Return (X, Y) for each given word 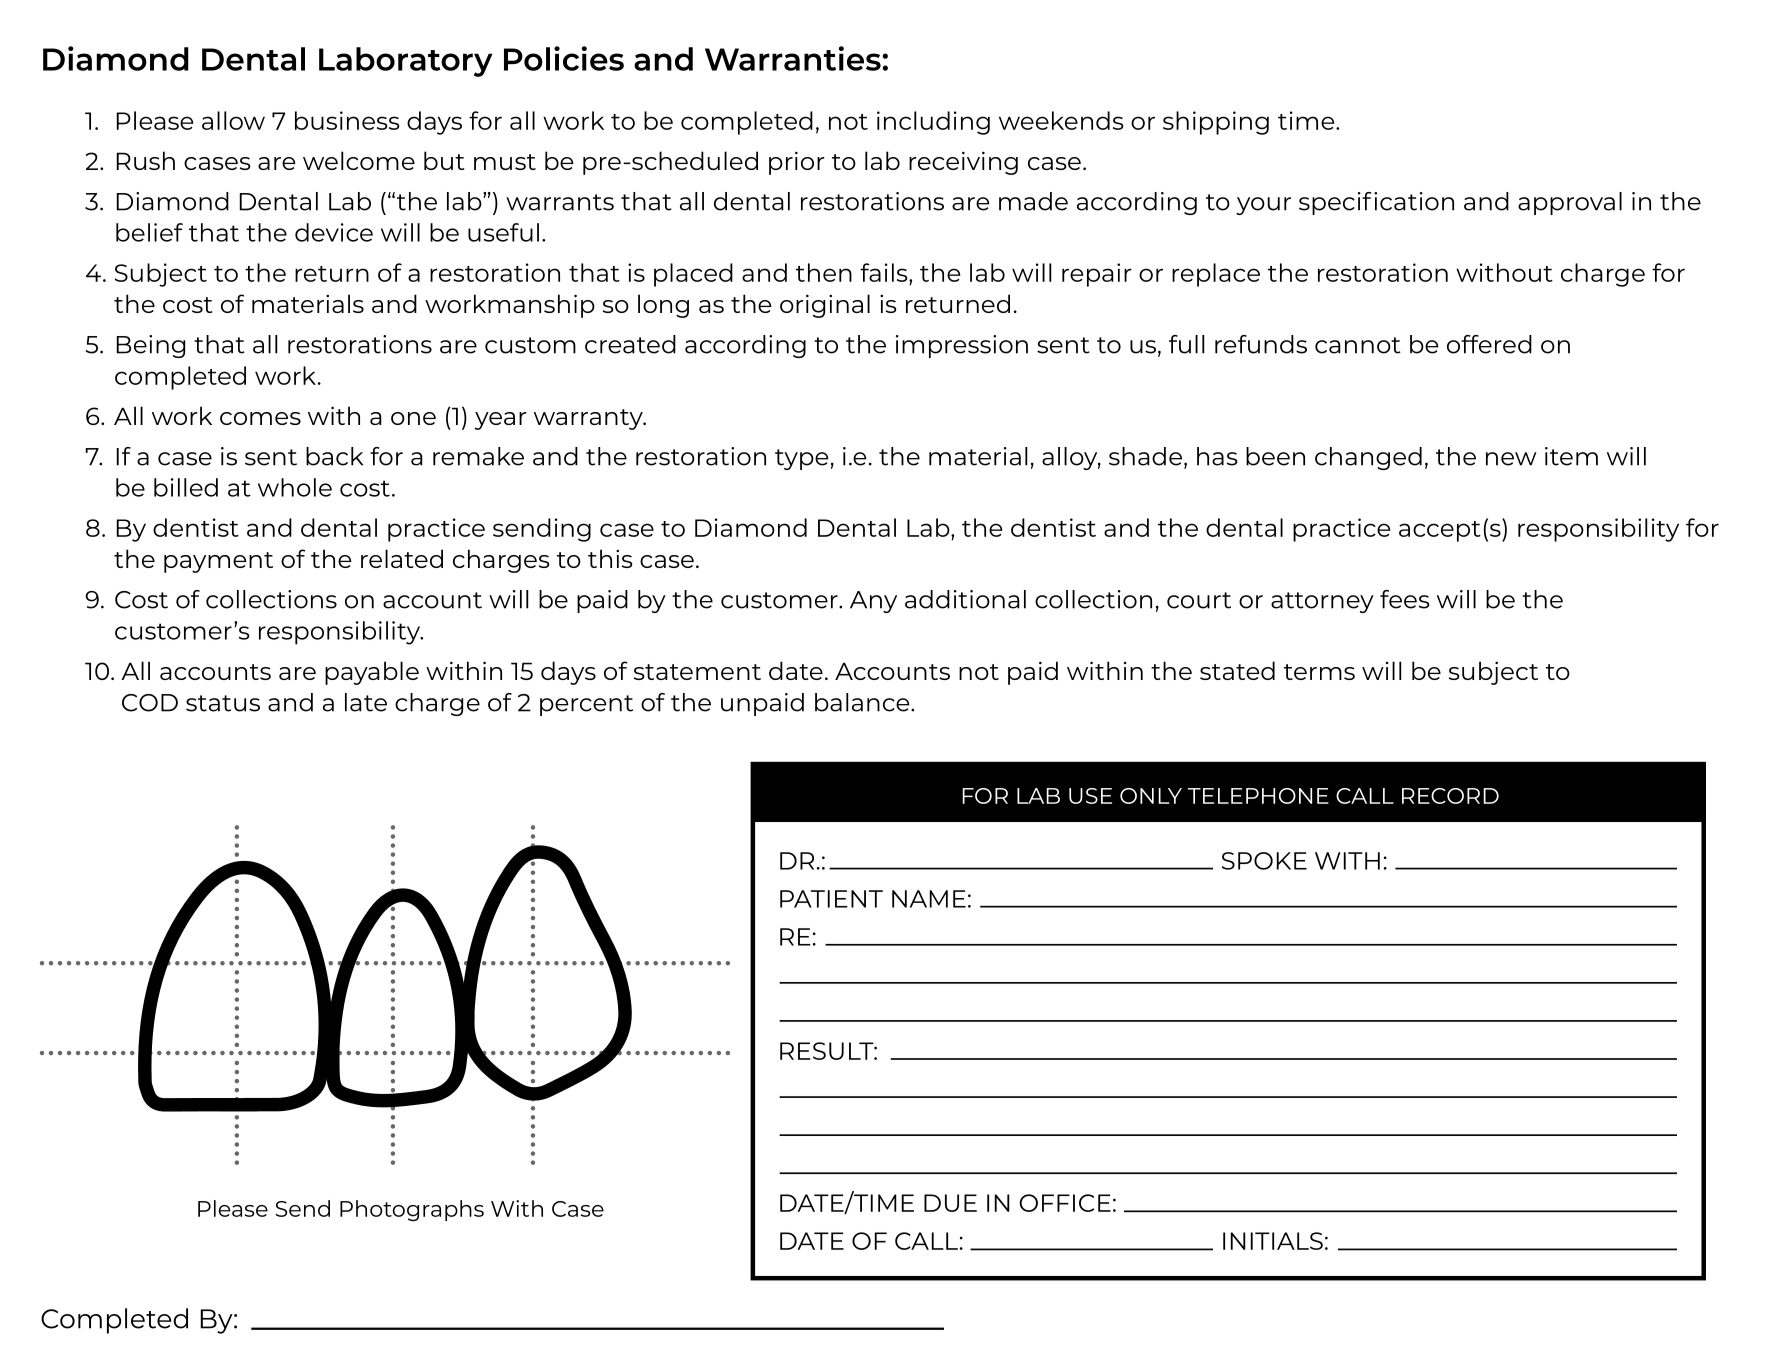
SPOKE (1264, 861)
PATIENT (831, 899)
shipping (1216, 123)
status (223, 703)
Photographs (412, 1210)
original (825, 306)
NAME (929, 899)
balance (863, 702)
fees (1405, 599)
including (933, 123)
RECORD (1450, 796)
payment (218, 562)
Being (151, 346)
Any (873, 602)
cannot (1358, 345)
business (347, 120)
